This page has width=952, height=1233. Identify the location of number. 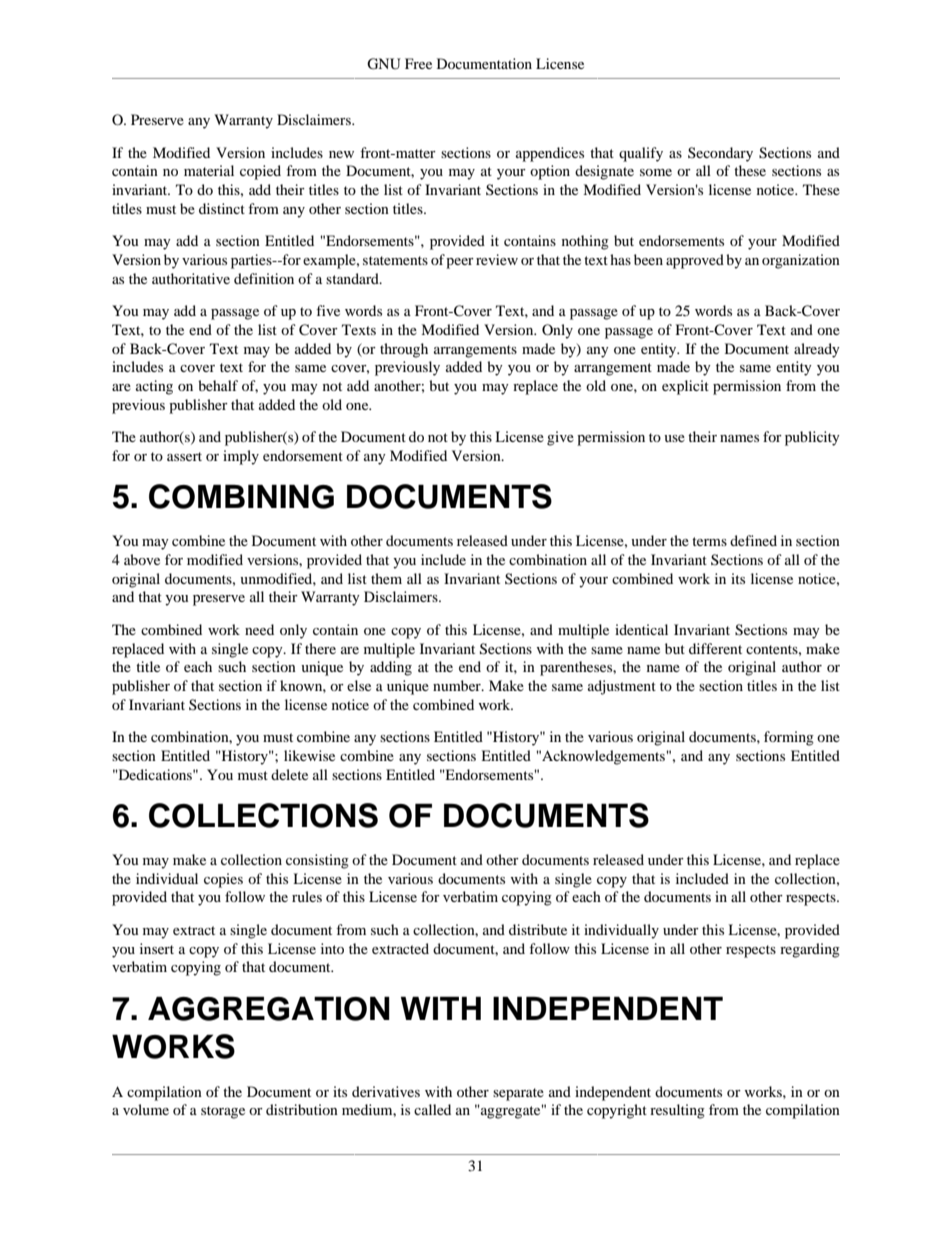
(458, 685).
